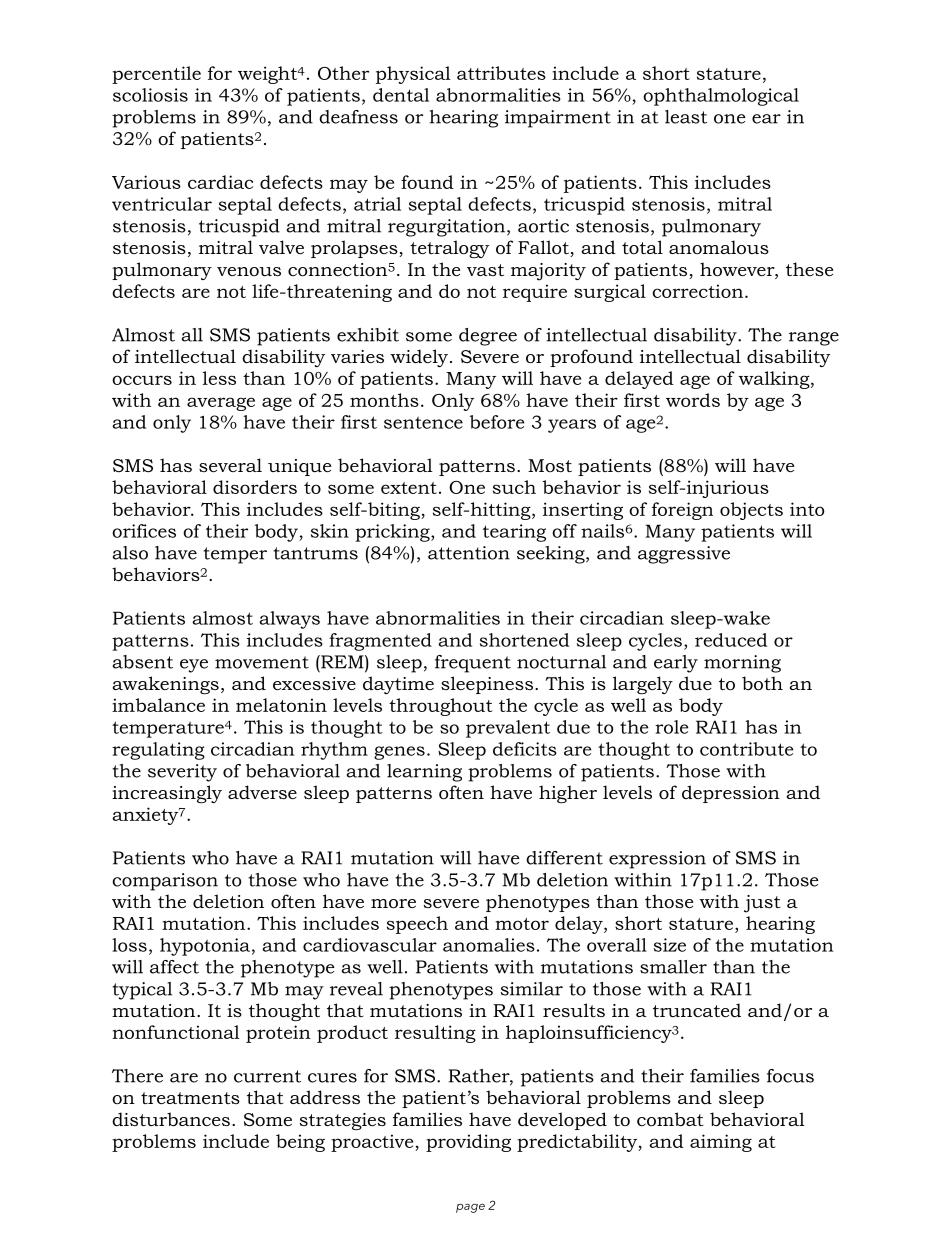 The image size is (952, 1233). I want to click on attributes, so click(501, 73).
